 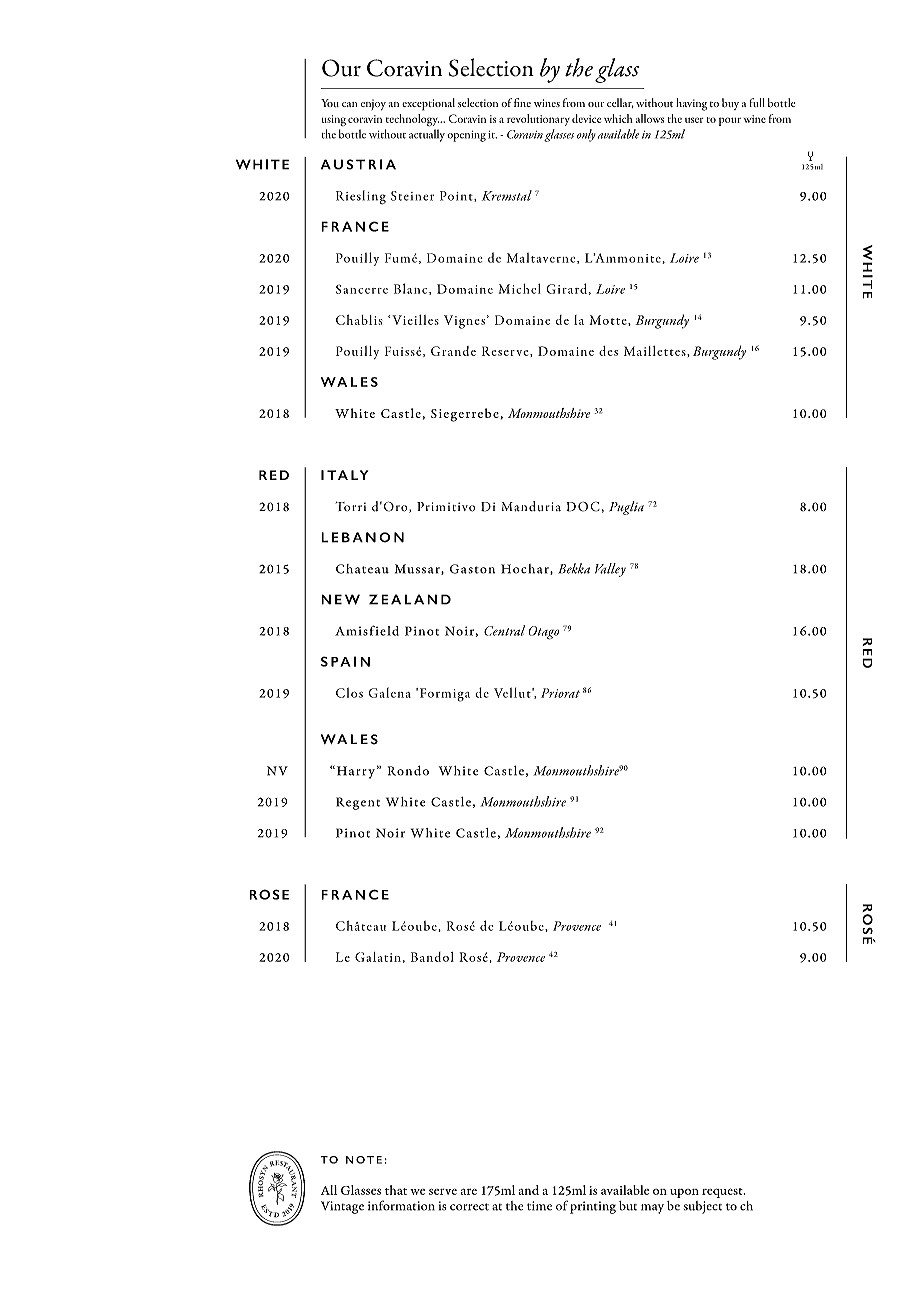 What do you see at coordinates (583, 507) in the screenshot?
I see `DOC` at bounding box center [583, 507].
